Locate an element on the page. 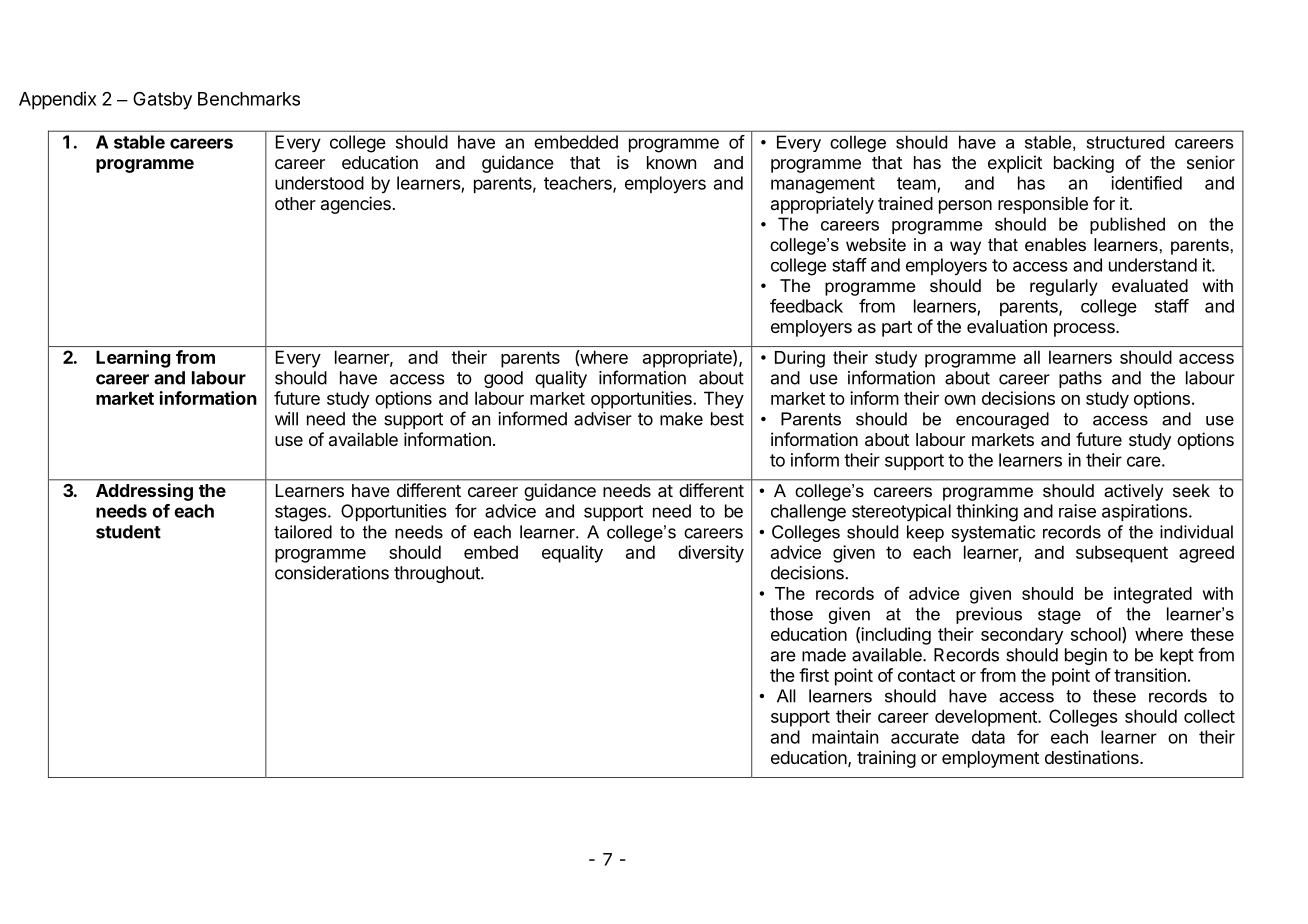 The image size is (1308, 924). maintain is located at coordinates (845, 737).
